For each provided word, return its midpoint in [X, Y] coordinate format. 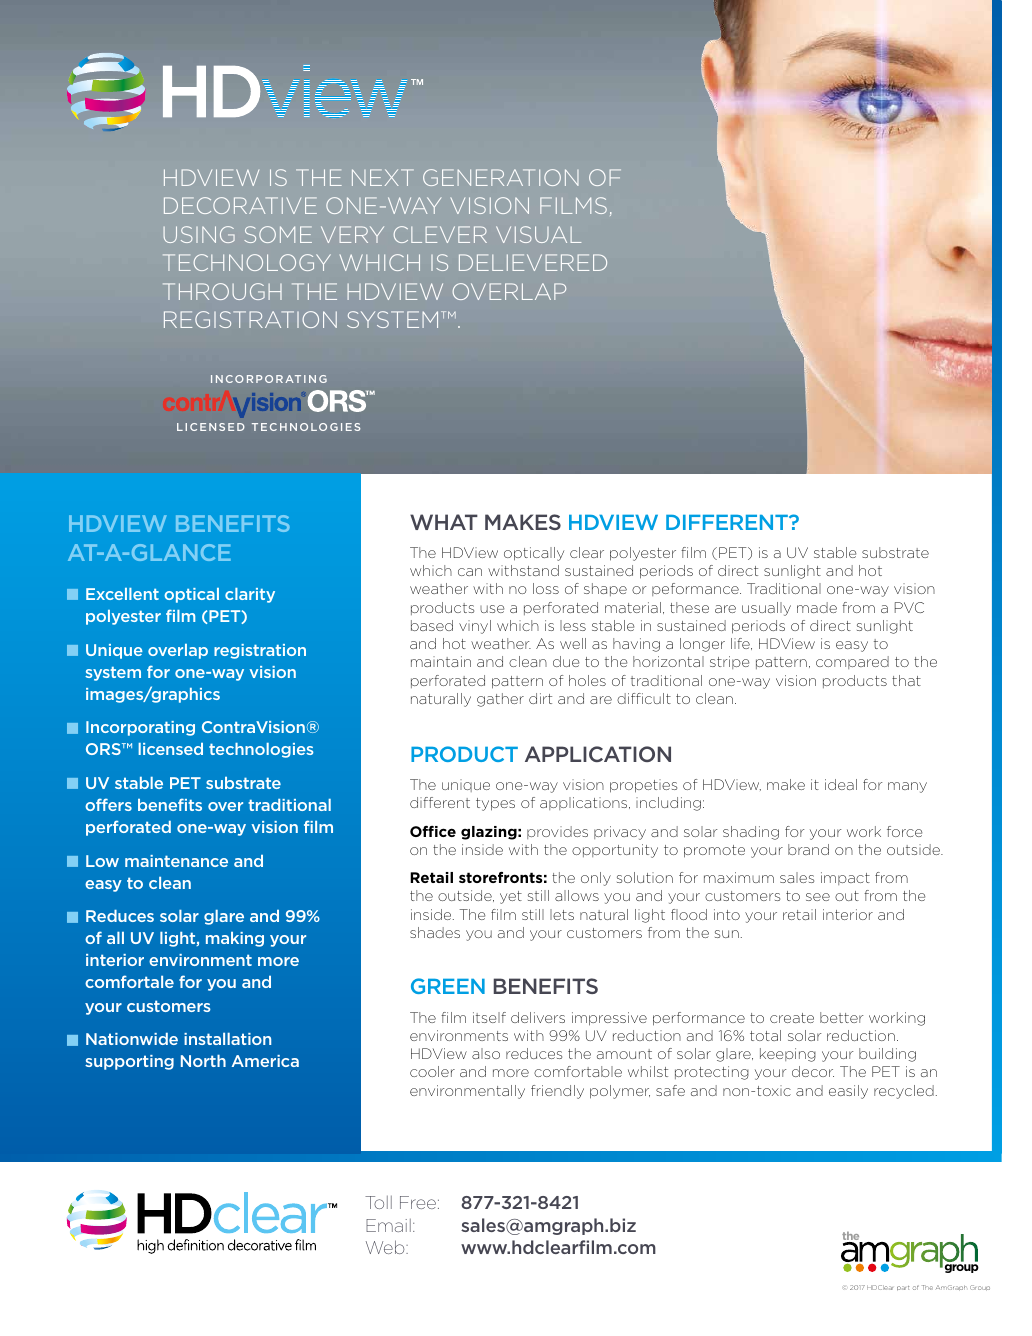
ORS [104, 749]
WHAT [444, 522]
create [792, 1018]
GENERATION [501, 177]
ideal [841, 784]
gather [500, 700]
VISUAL [538, 234]
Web [386, 1247]
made [817, 607]
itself [489, 1017]
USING [199, 234]
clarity [250, 595]
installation [227, 1038]
